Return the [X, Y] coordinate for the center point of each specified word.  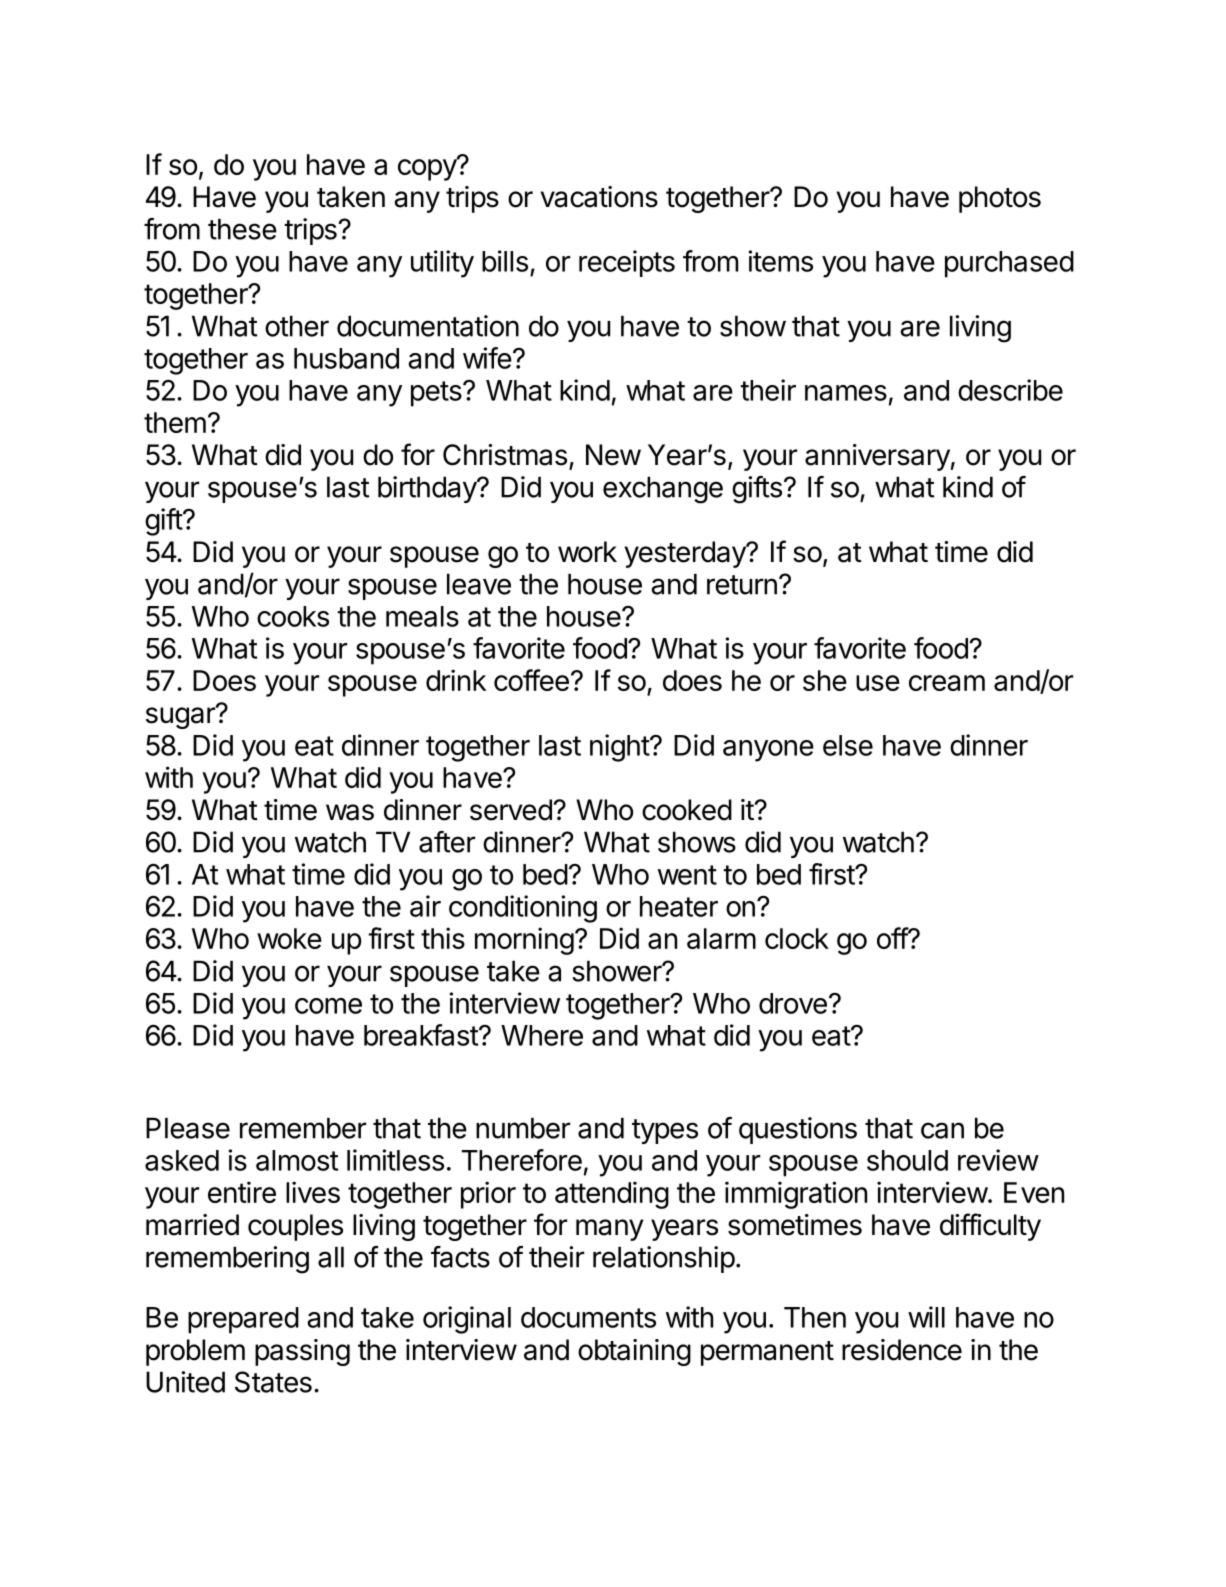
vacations [599, 197]
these [242, 229]
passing [302, 1352]
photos [1000, 199]
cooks [293, 616]
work [587, 552]
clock [797, 938]
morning [524, 941]
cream [947, 683]
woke [289, 938]
